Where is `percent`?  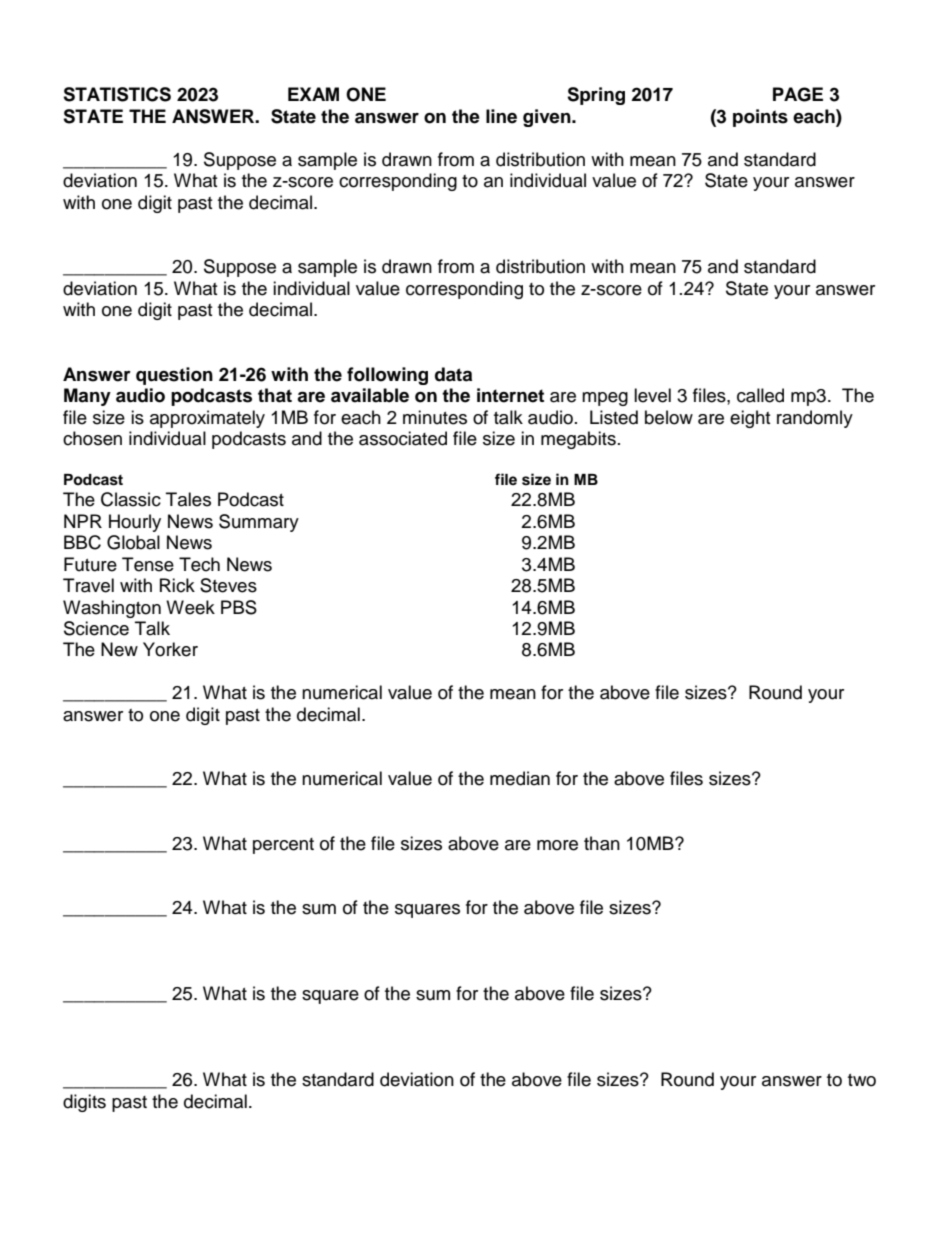
percent is located at coordinates (283, 846).
